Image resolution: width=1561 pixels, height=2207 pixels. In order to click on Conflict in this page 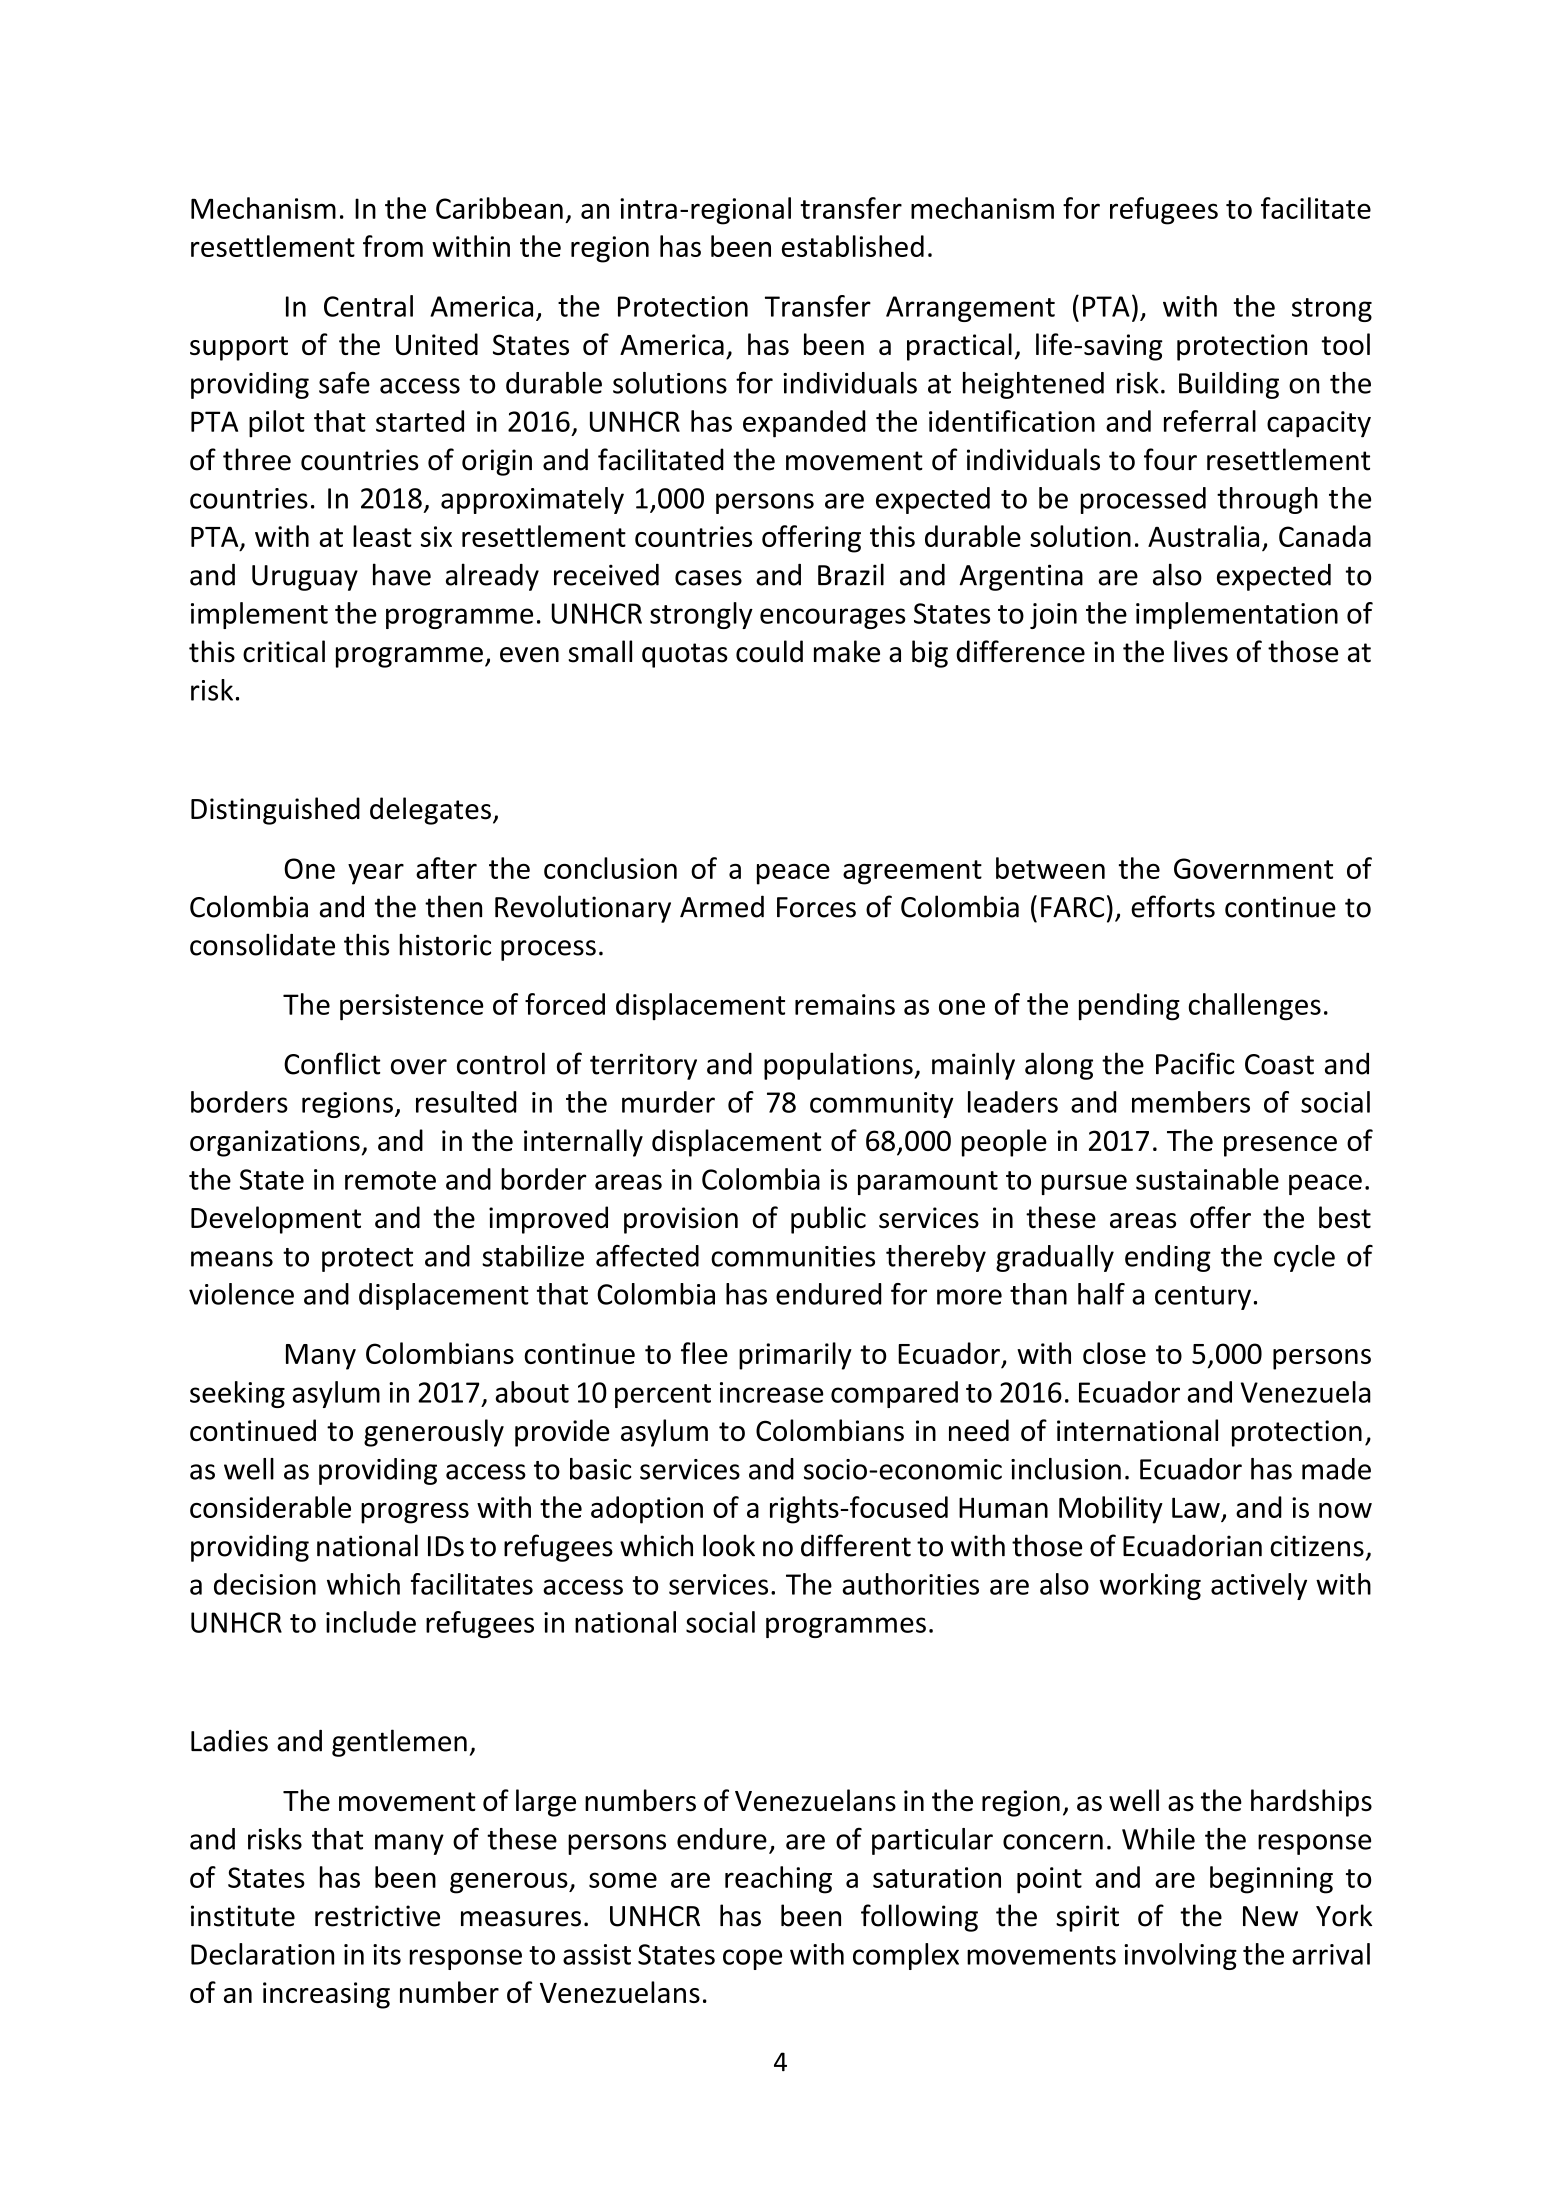, I will do `click(332, 1063)`.
